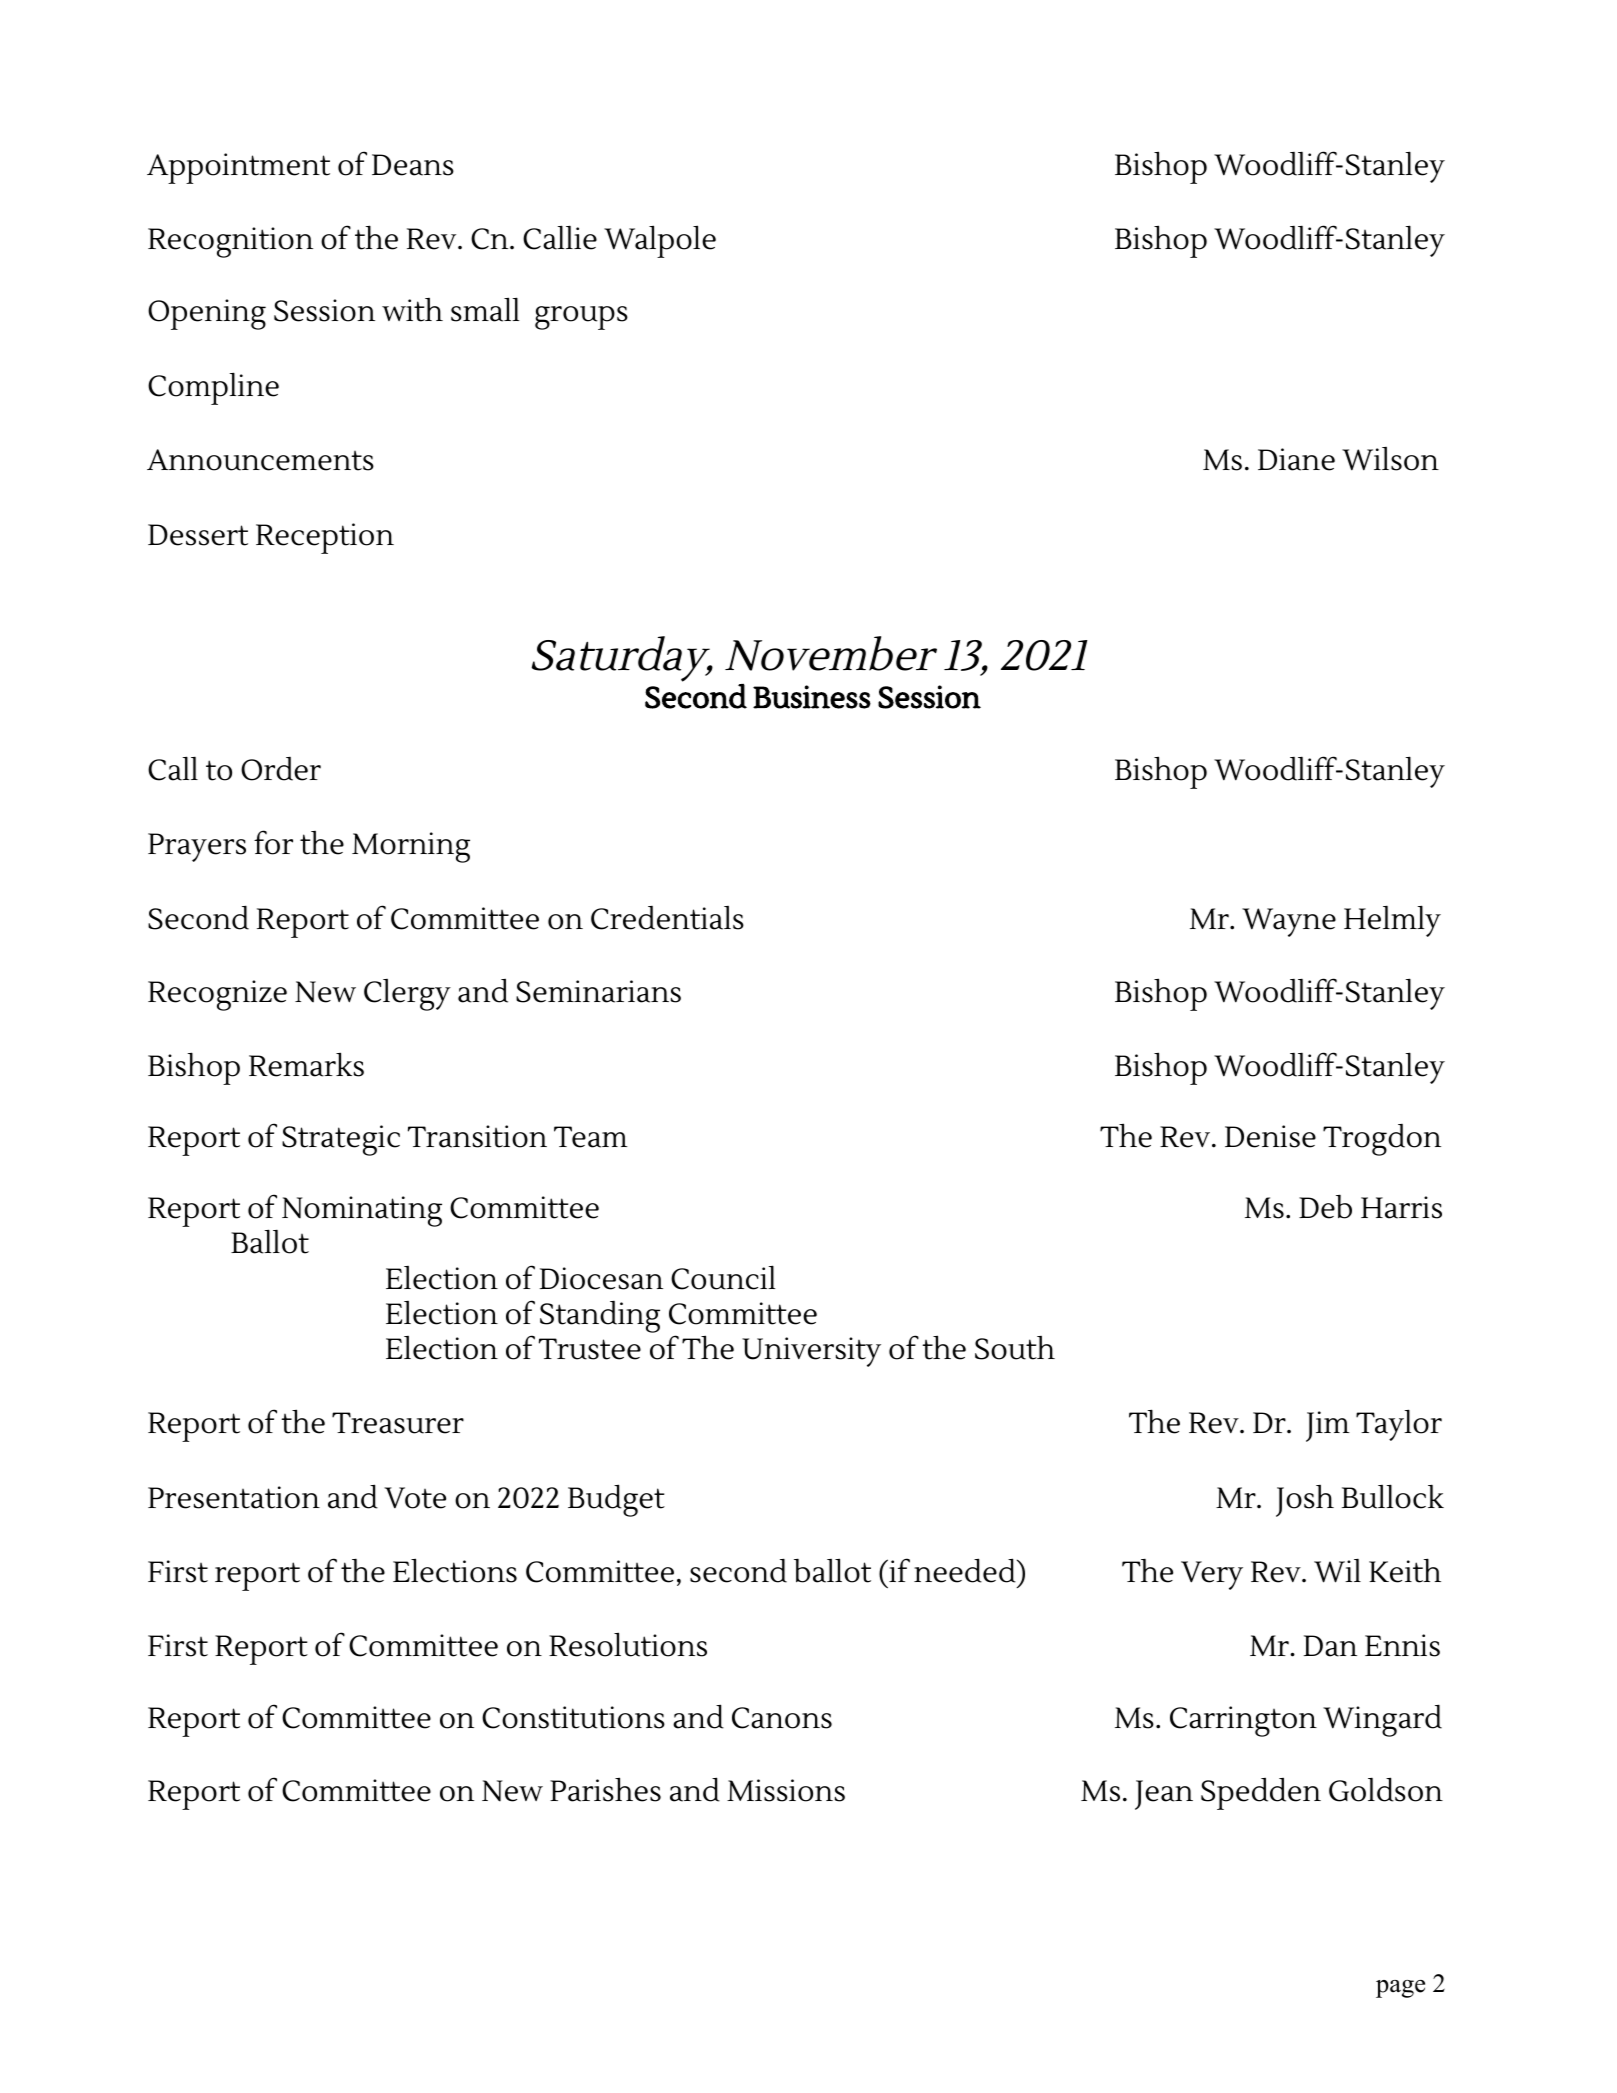 Image resolution: width=1617 pixels, height=2093 pixels. Describe the element at coordinates (1270, 1136) in the screenshot. I see `Denise` at that location.
